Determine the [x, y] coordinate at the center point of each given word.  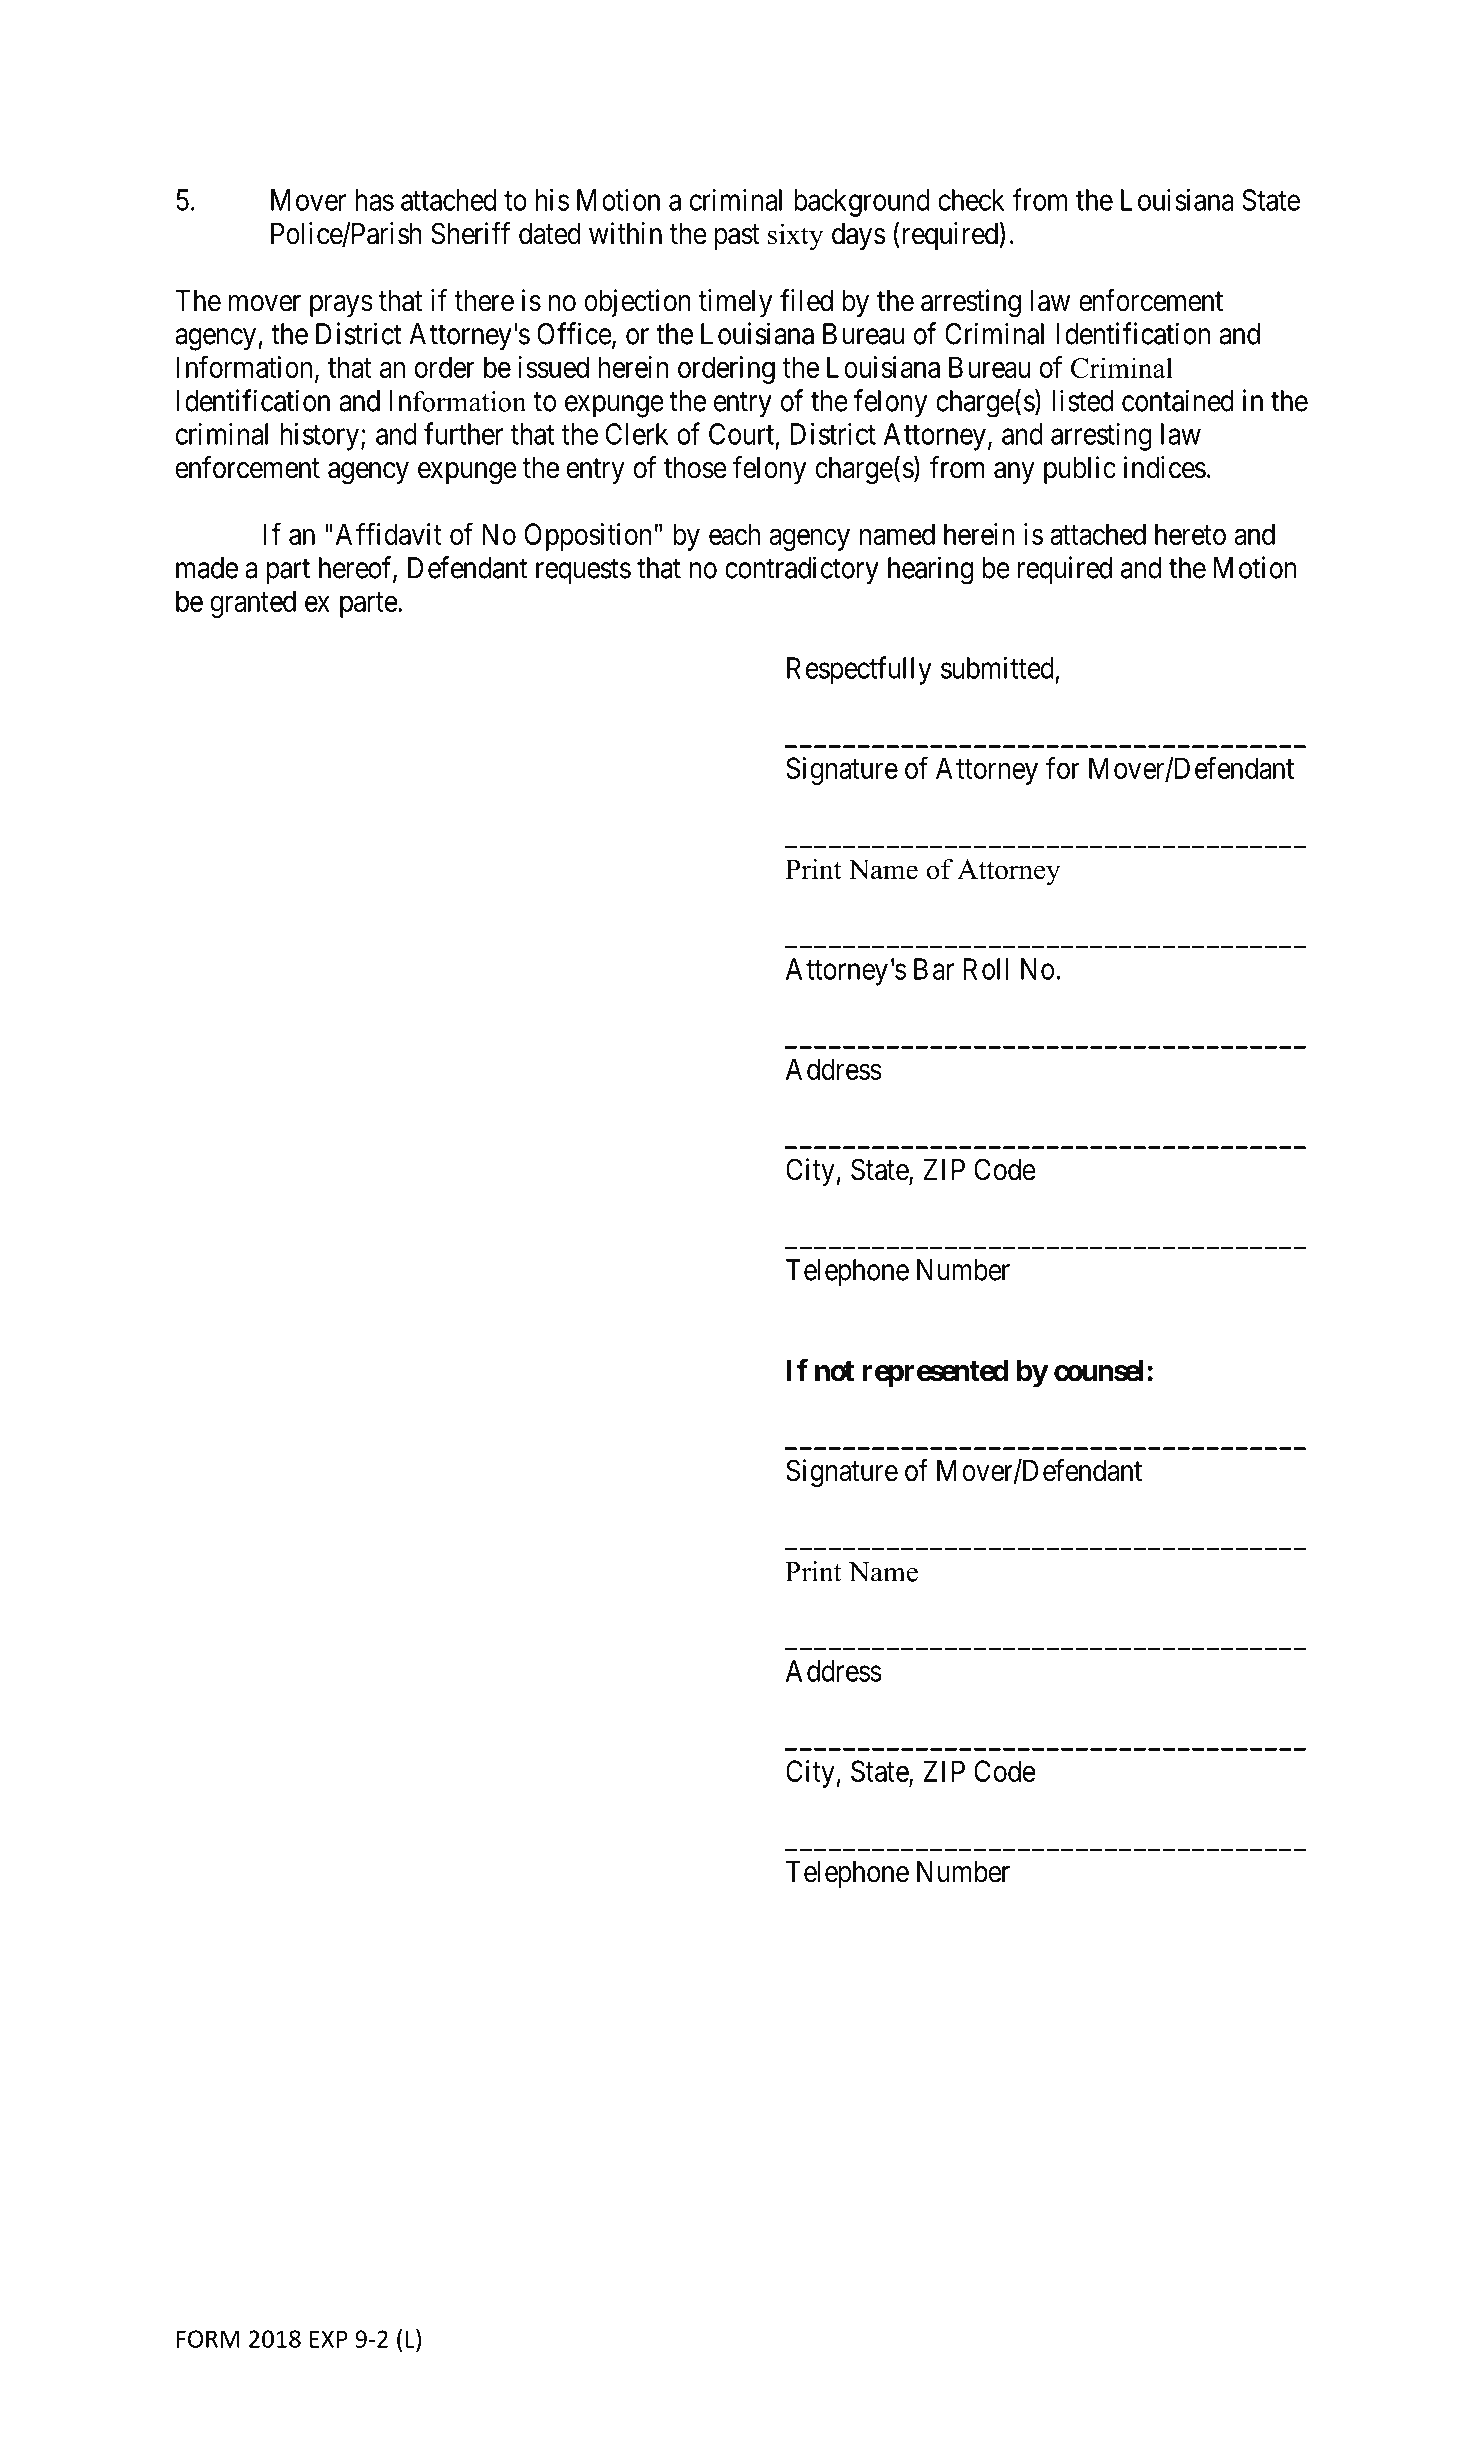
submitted [997, 667]
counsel [1099, 1371]
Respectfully [859, 670]
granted [253, 604]
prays [341, 306]
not [834, 1371]
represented [936, 1373]
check [971, 200]
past [737, 237]
